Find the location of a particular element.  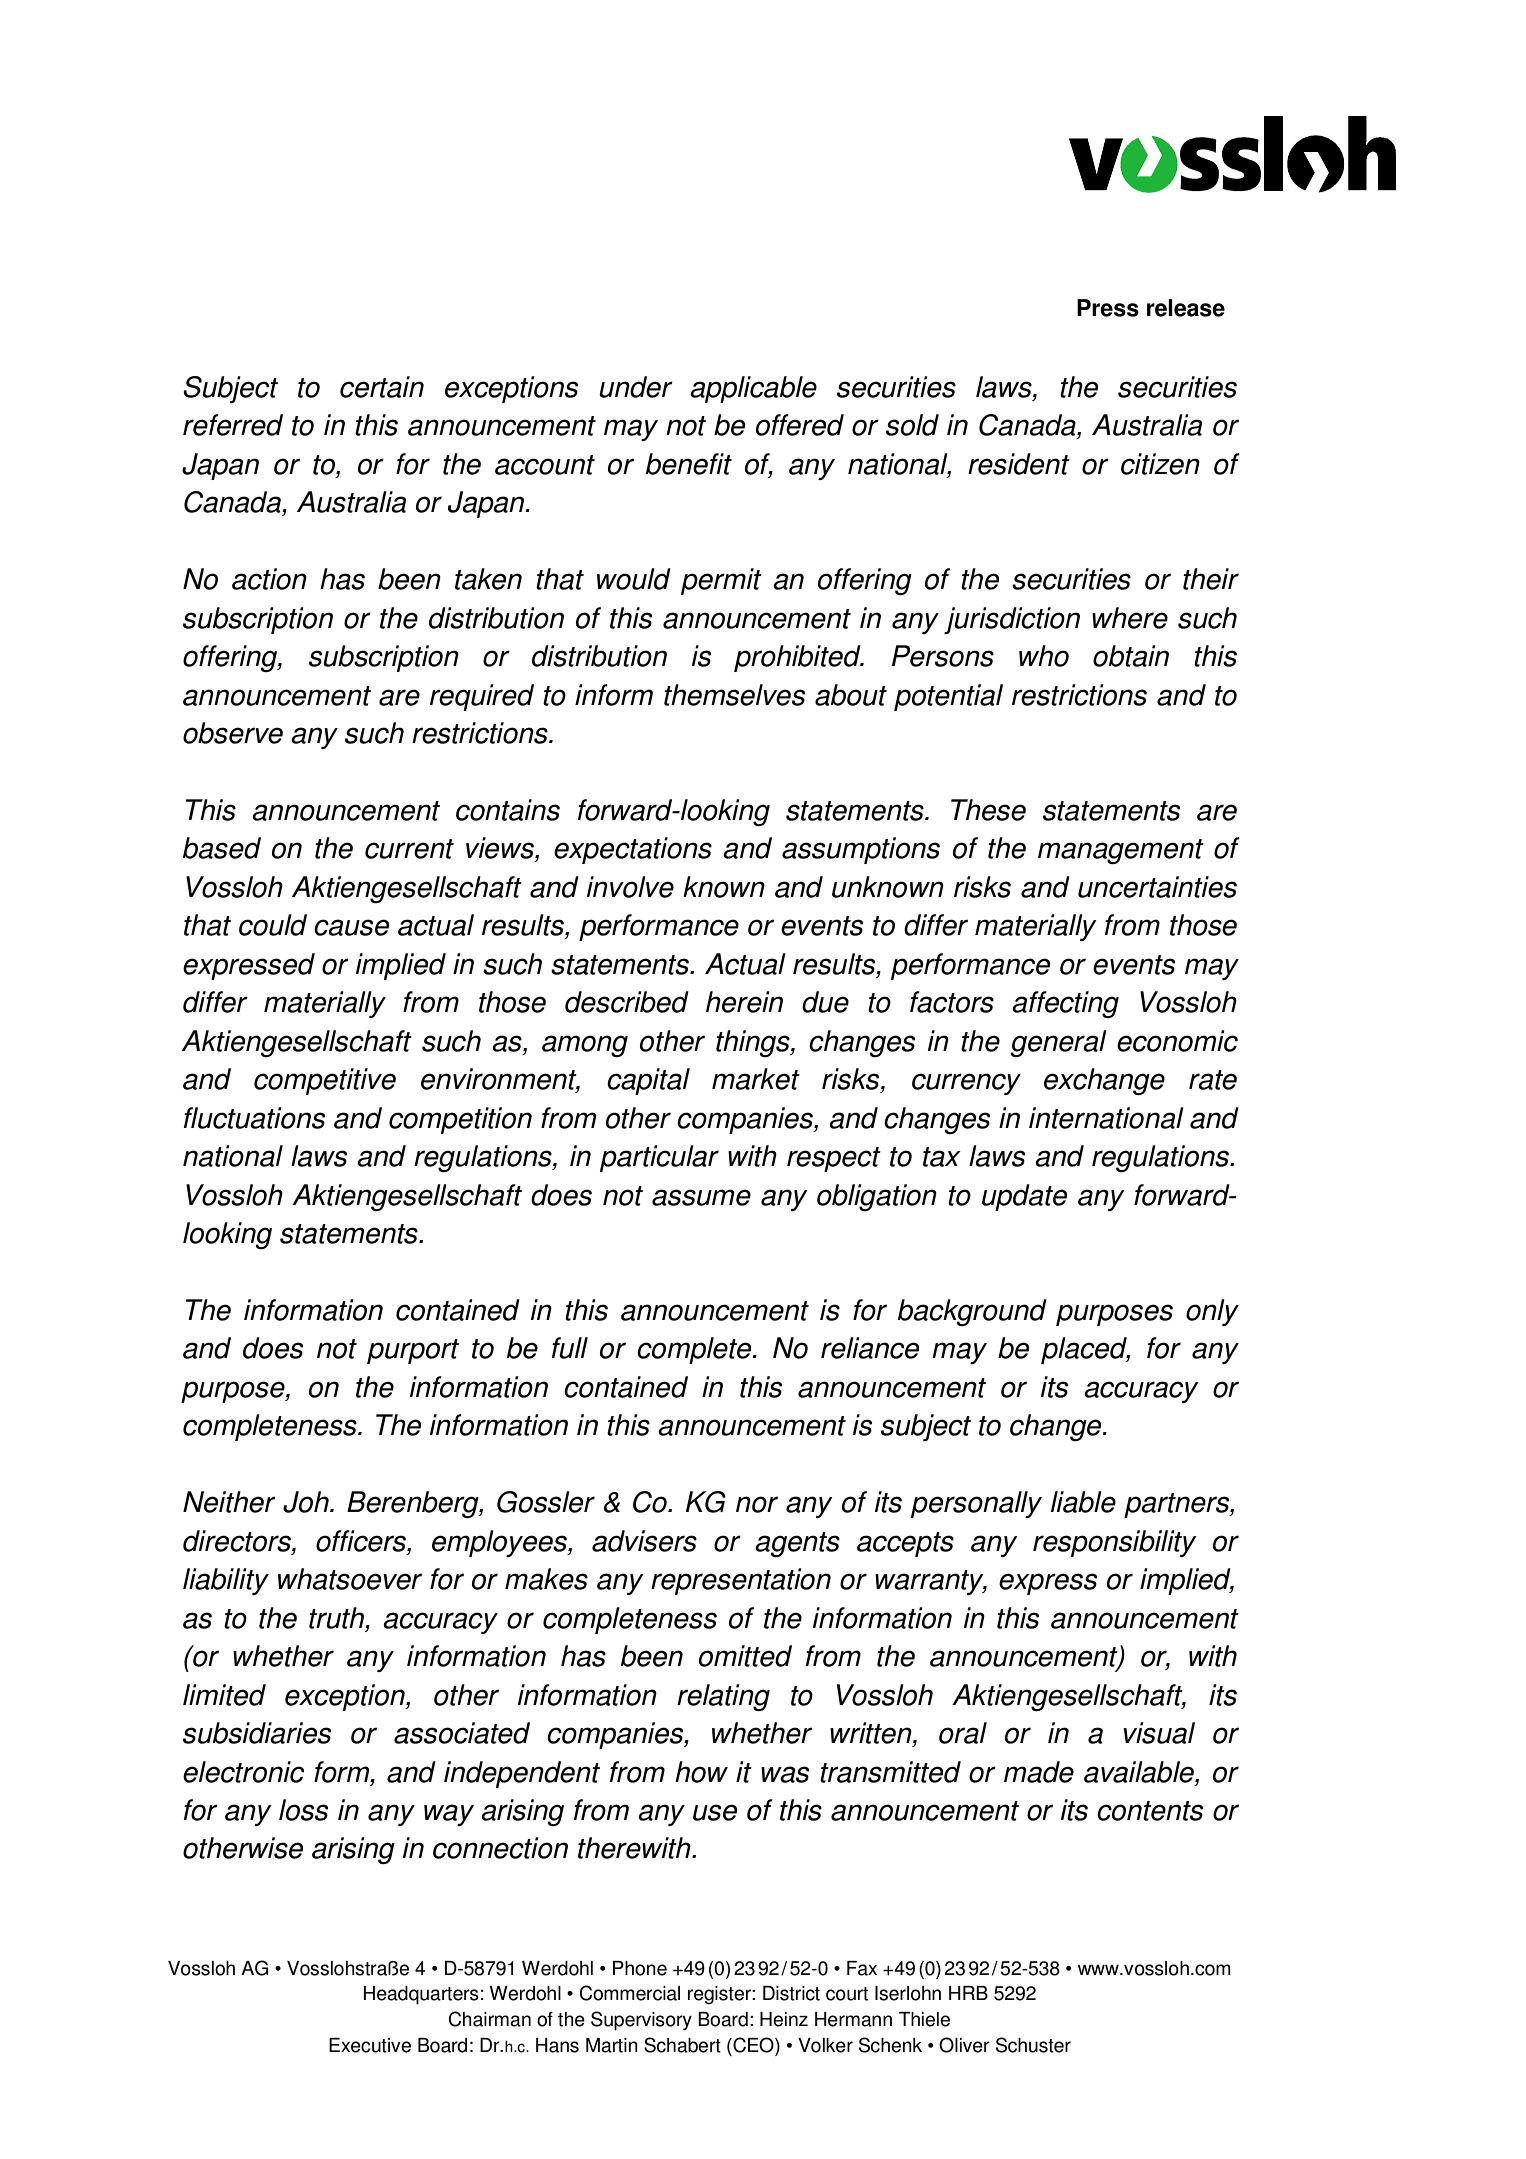

referred is located at coordinates (233, 425).
